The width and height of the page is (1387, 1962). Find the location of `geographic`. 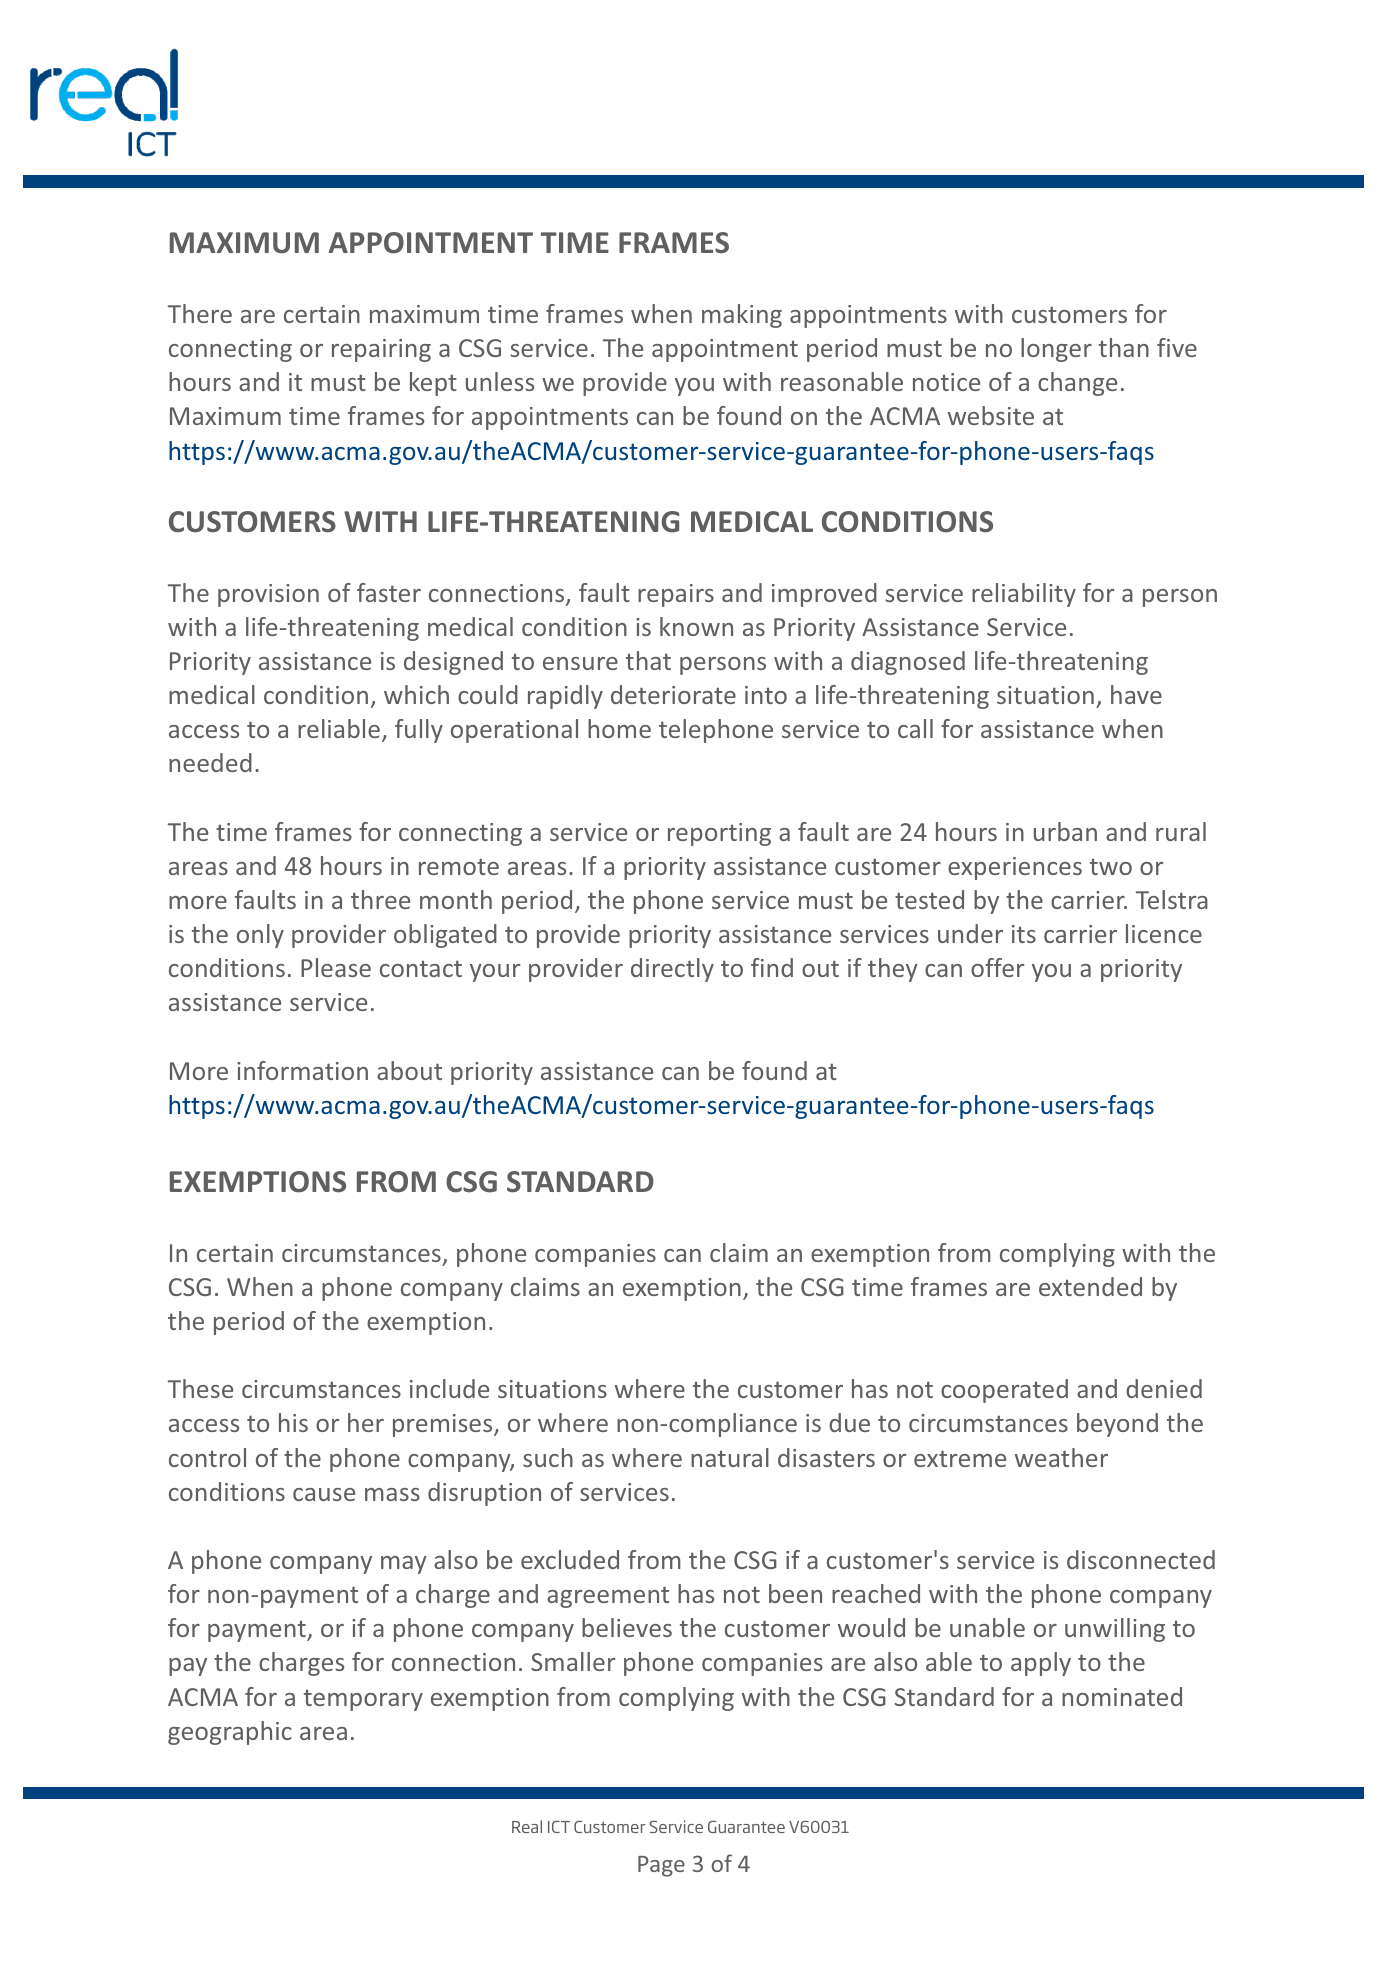

geographic is located at coordinates (230, 1733).
